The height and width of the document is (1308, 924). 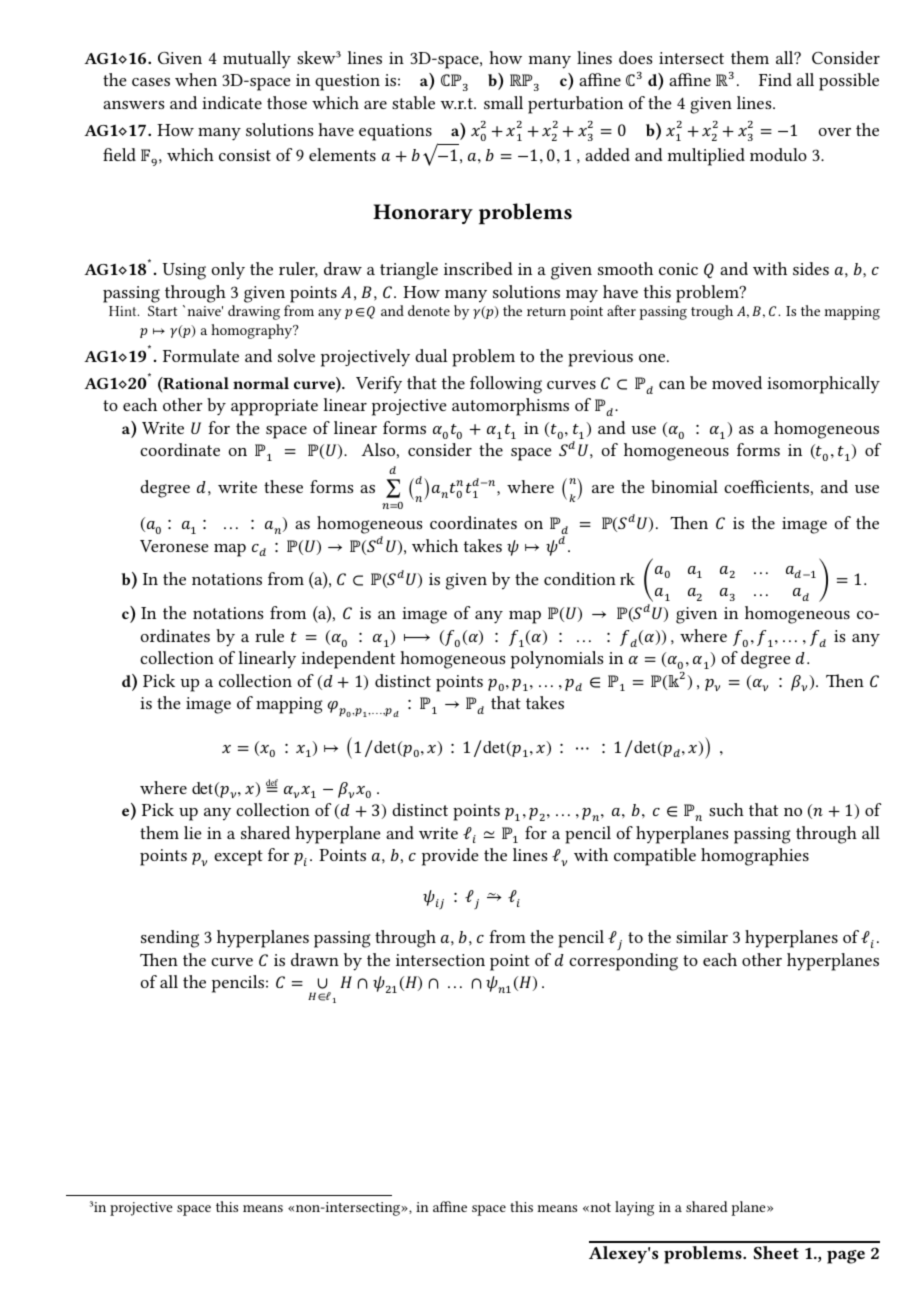 What do you see at coordinates (557, 660) in the document?
I see `polynomials` at bounding box center [557, 660].
